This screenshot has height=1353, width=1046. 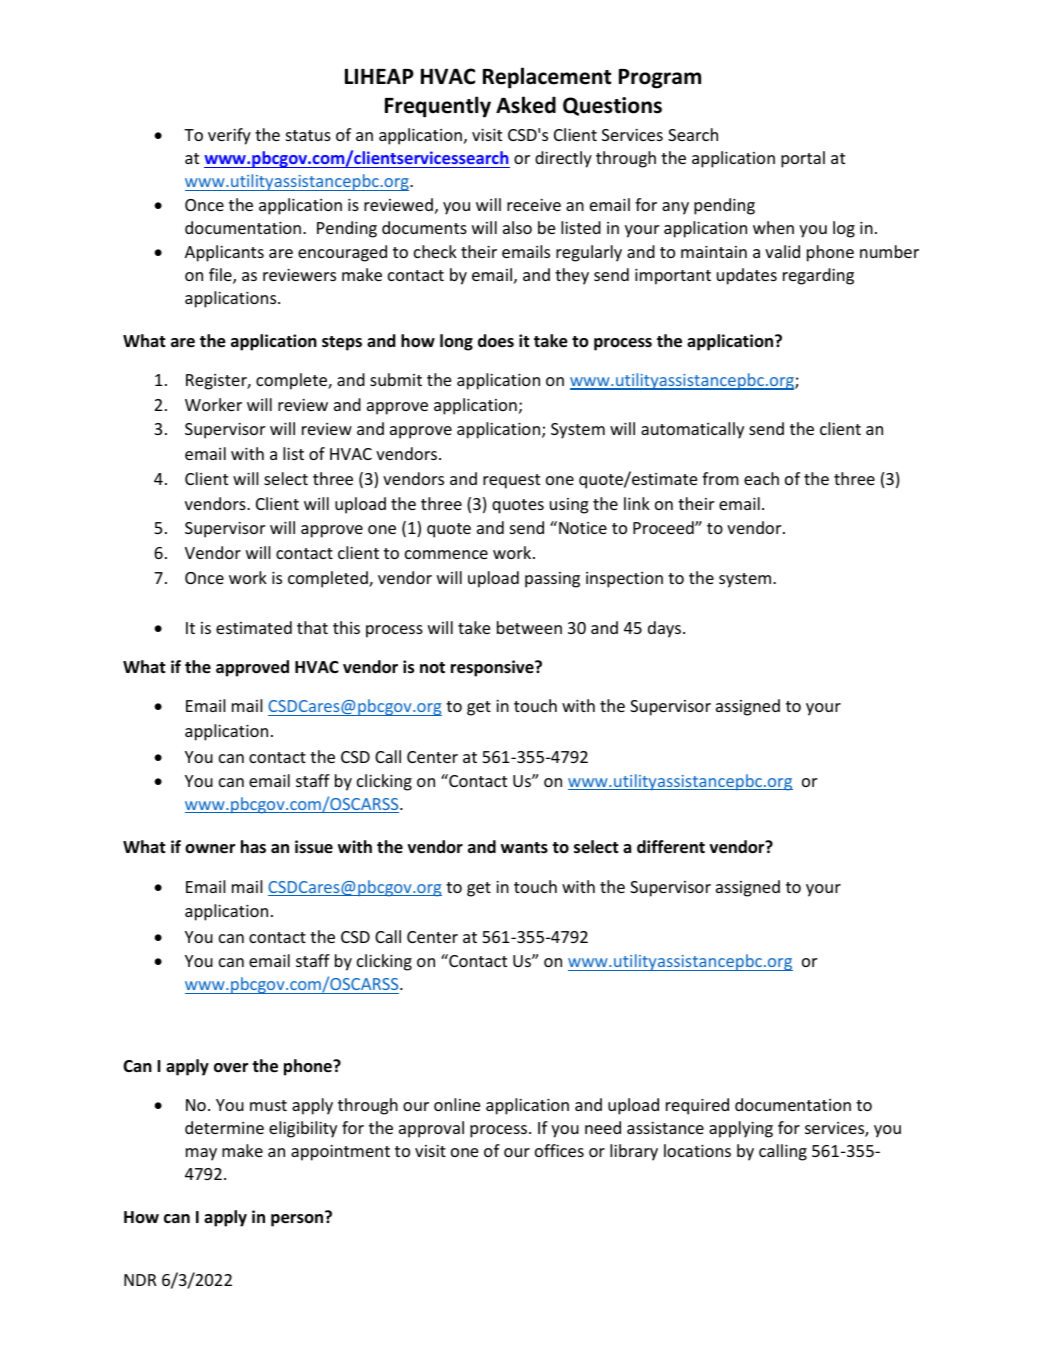 What do you see at coordinates (298, 1219) in the screenshot?
I see `person` at bounding box center [298, 1219].
